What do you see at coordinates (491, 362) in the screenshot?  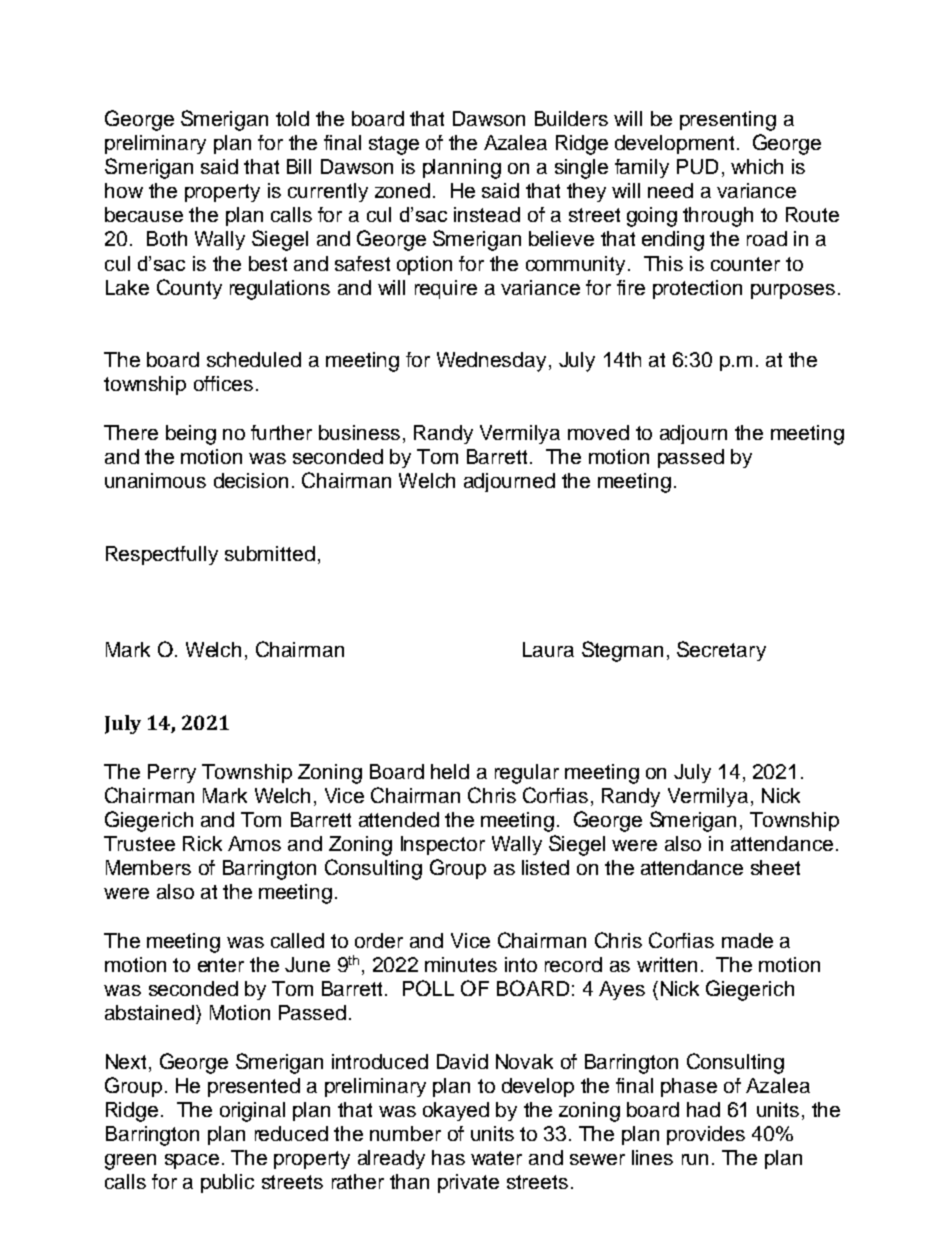 I see `Wednesday` at bounding box center [491, 362].
